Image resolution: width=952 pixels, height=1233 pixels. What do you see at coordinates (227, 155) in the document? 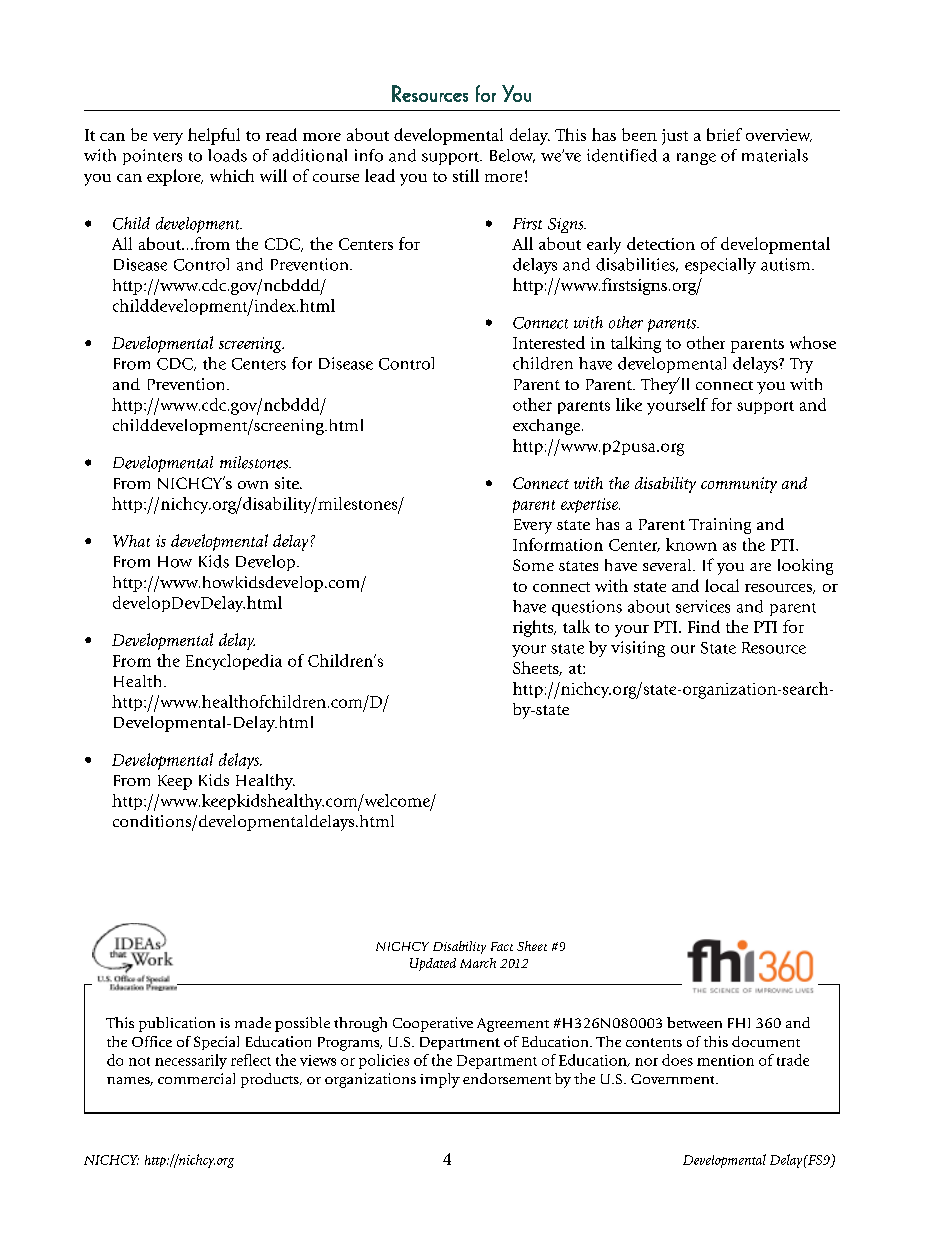
I see `loads` at bounding box center [227, 155].
